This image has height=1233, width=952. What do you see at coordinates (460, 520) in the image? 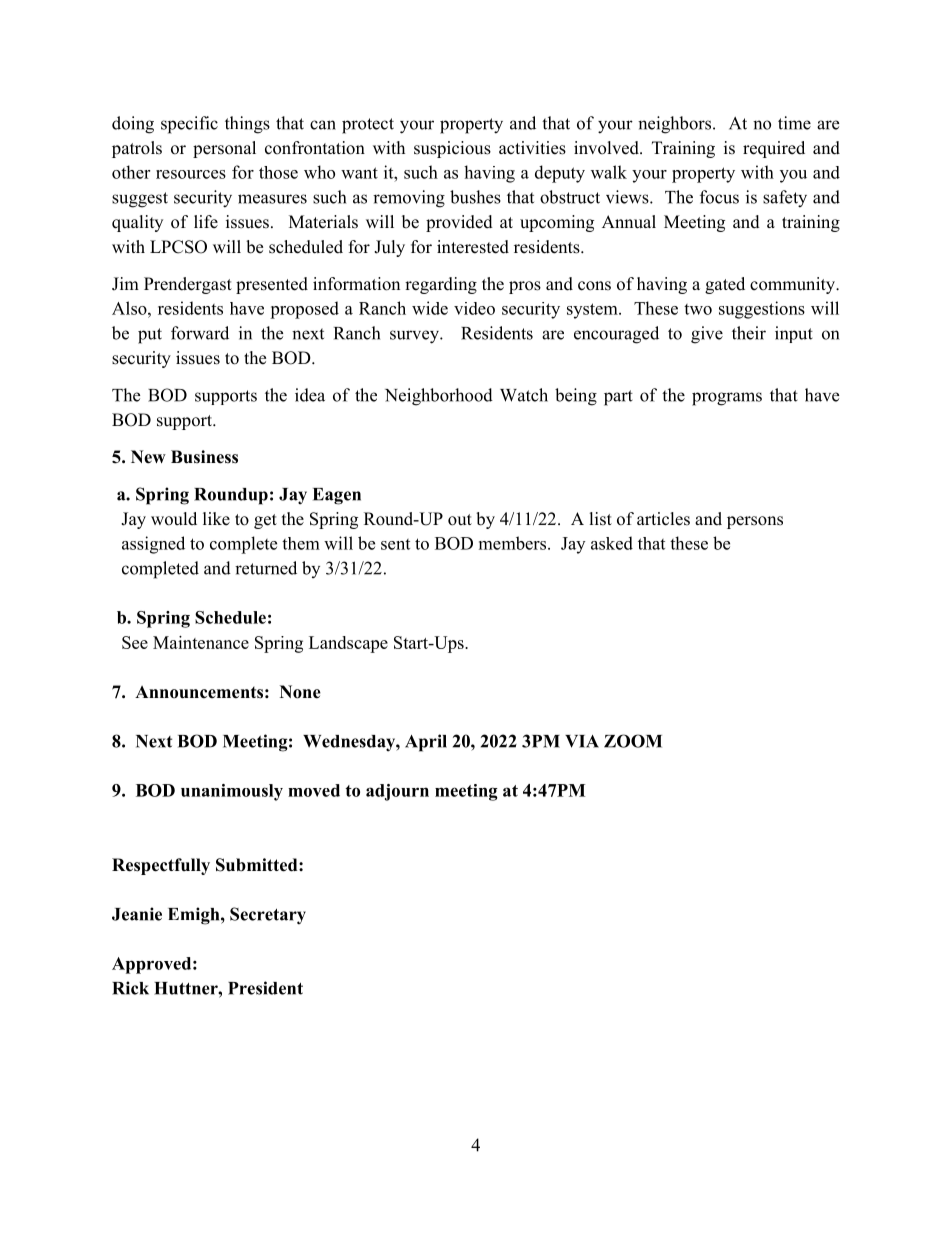
I see `out` at bounding box center [460, 520].
